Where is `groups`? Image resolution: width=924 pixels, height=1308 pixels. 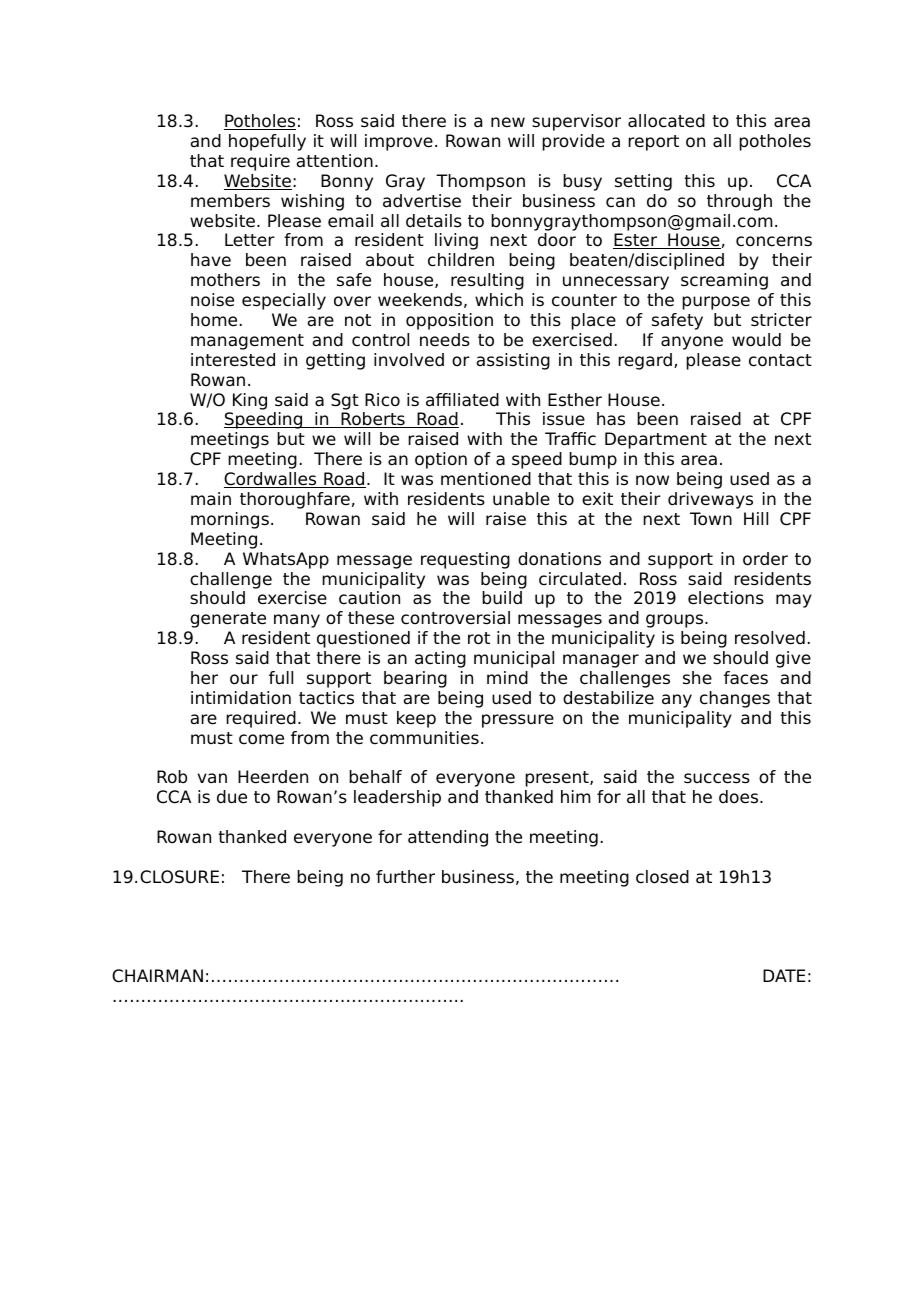
groups is located at coordinates (676, 621).
